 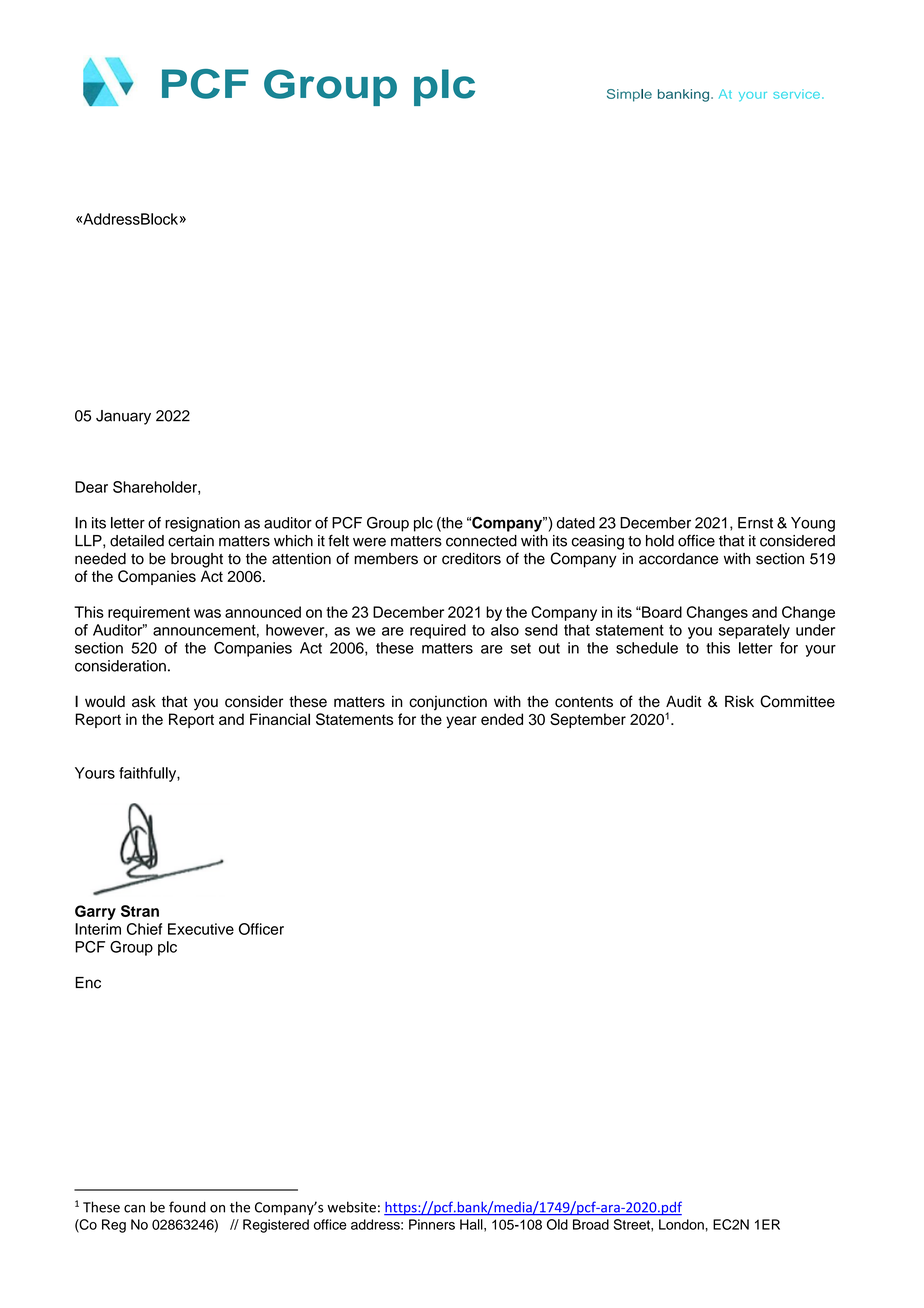 What do you see at coordinates (681, 1224) in the screenshot?
I see `London` at bounding box center [681, 1224].
